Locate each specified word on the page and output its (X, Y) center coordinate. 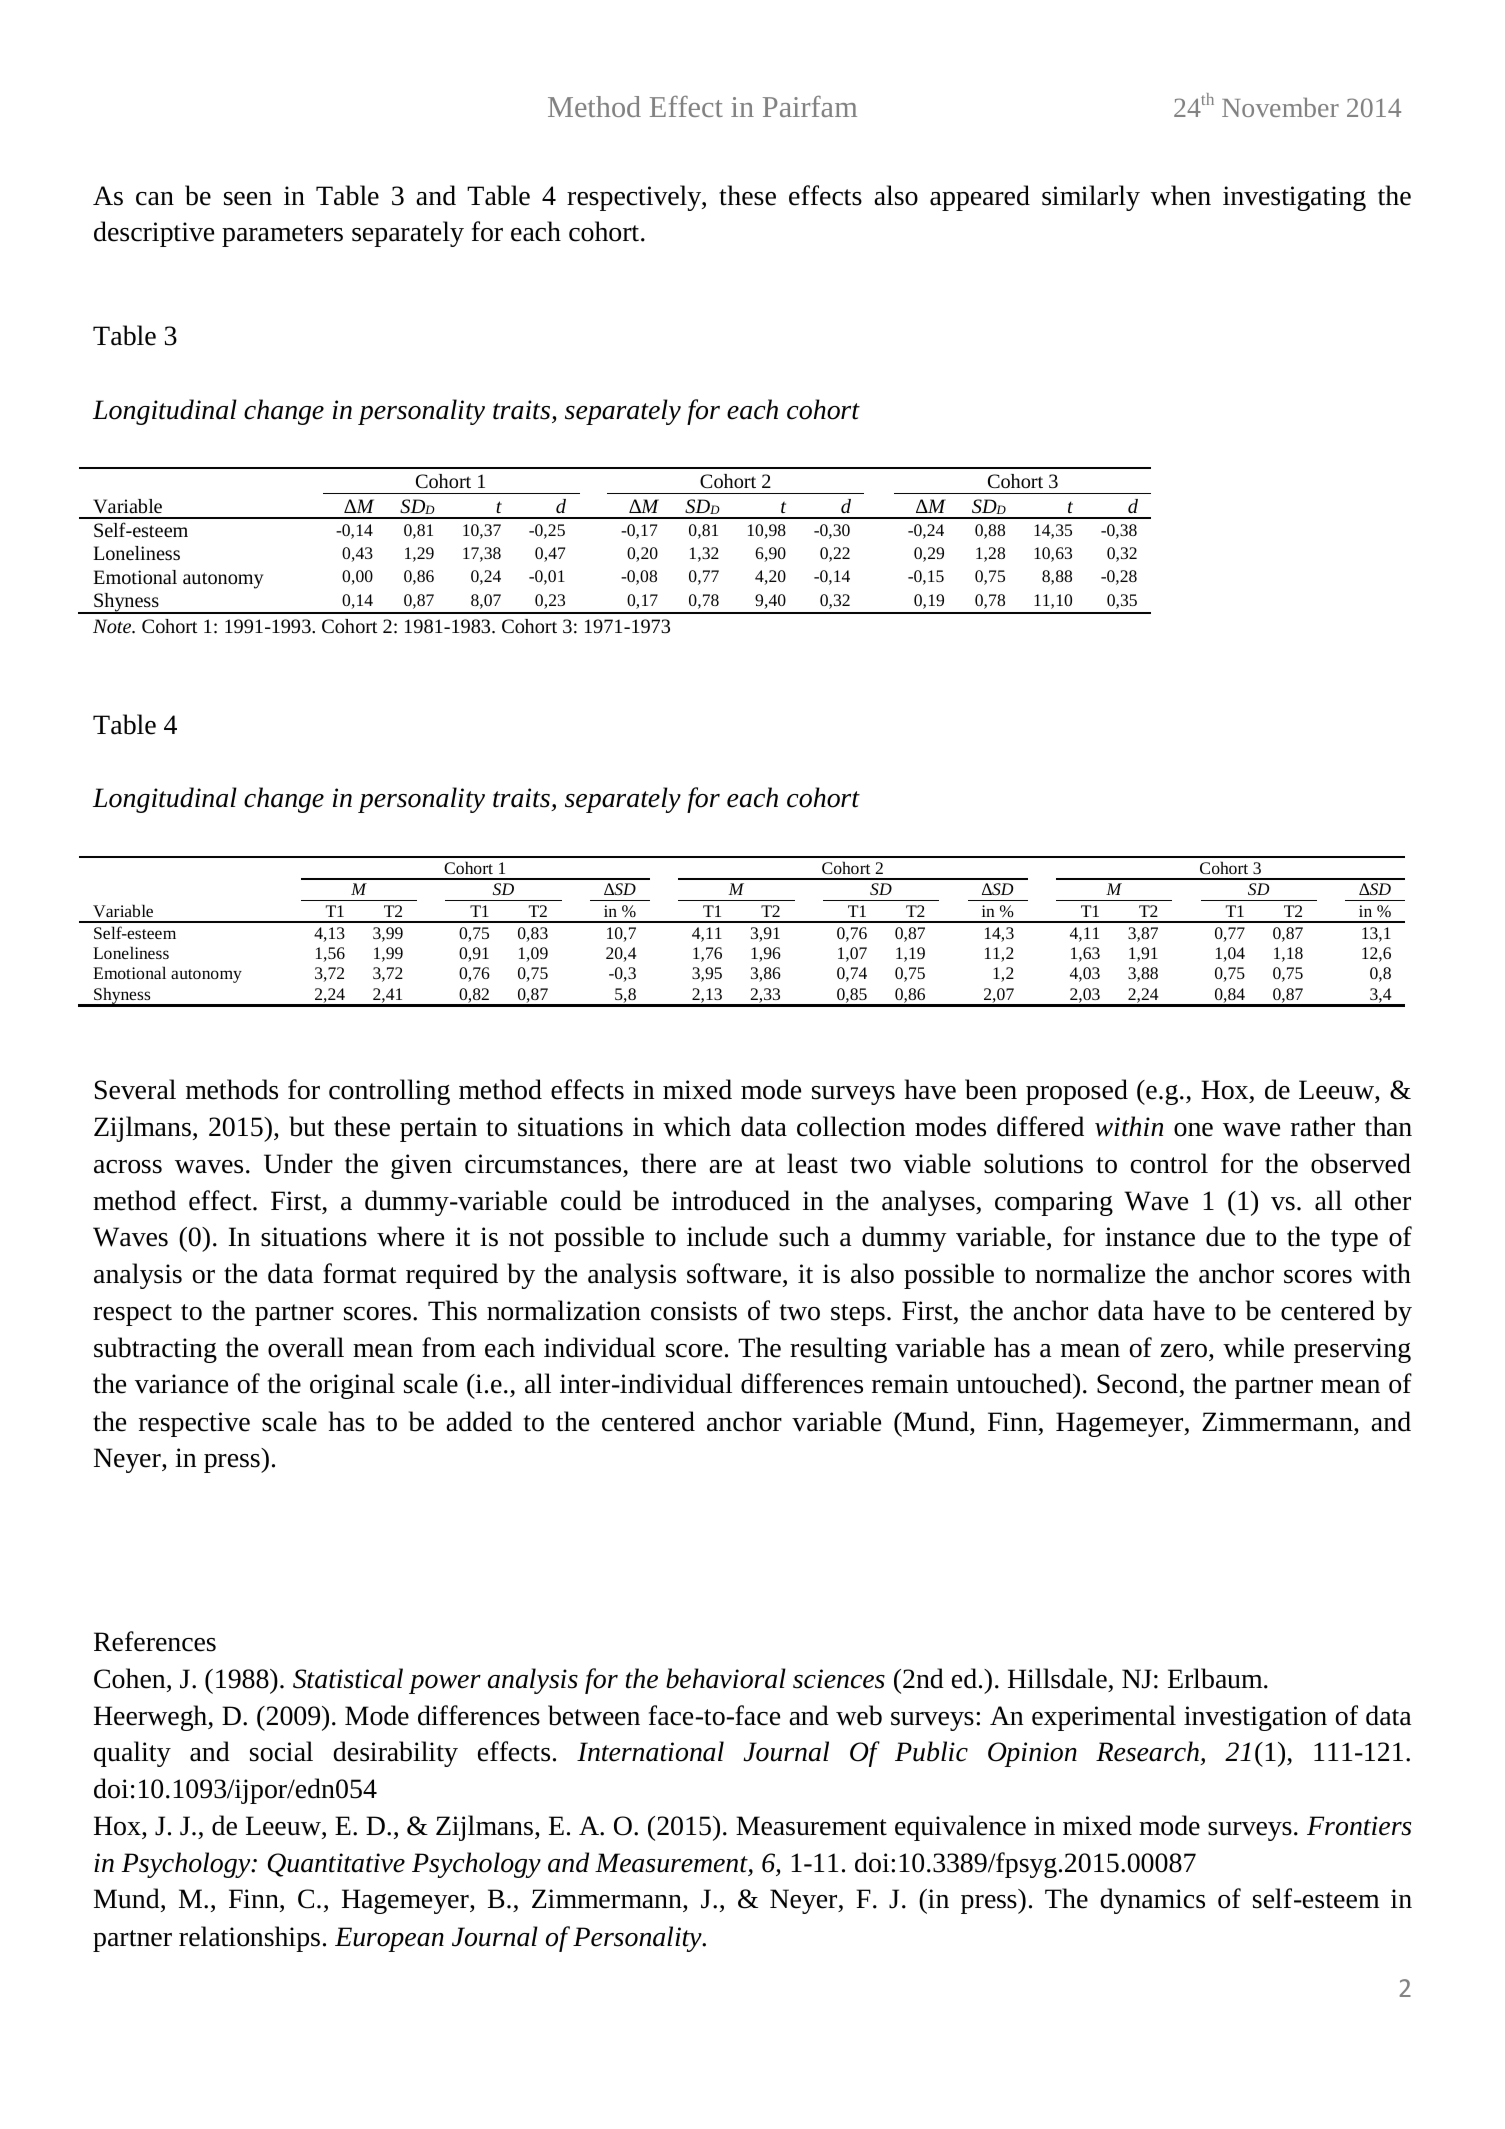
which (697, 1126)
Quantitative (336, 1865)
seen (248, 199)
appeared (980, 198)
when (1181, 195)
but (307, 1126)
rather (1323, 1126)
